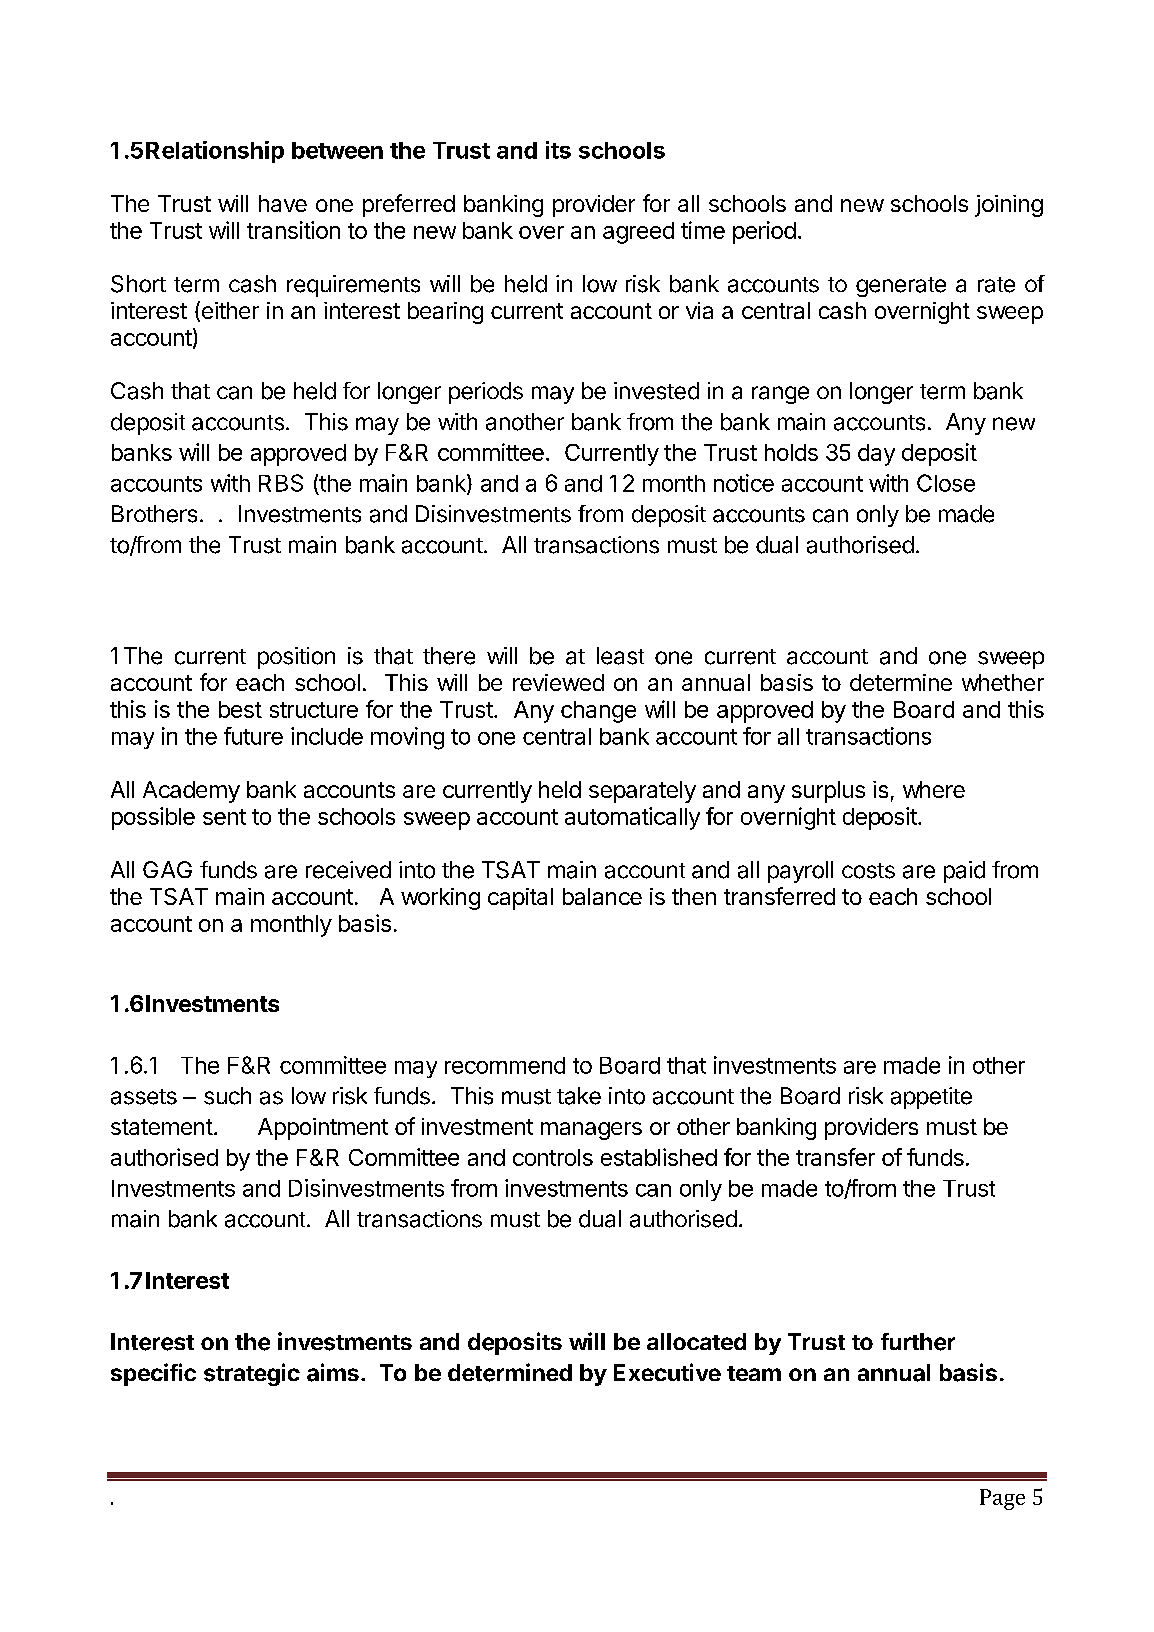 Image resolution: width=1154 pixels, height=1632 pixels. I want to click on joining, so click(1009, 206).
